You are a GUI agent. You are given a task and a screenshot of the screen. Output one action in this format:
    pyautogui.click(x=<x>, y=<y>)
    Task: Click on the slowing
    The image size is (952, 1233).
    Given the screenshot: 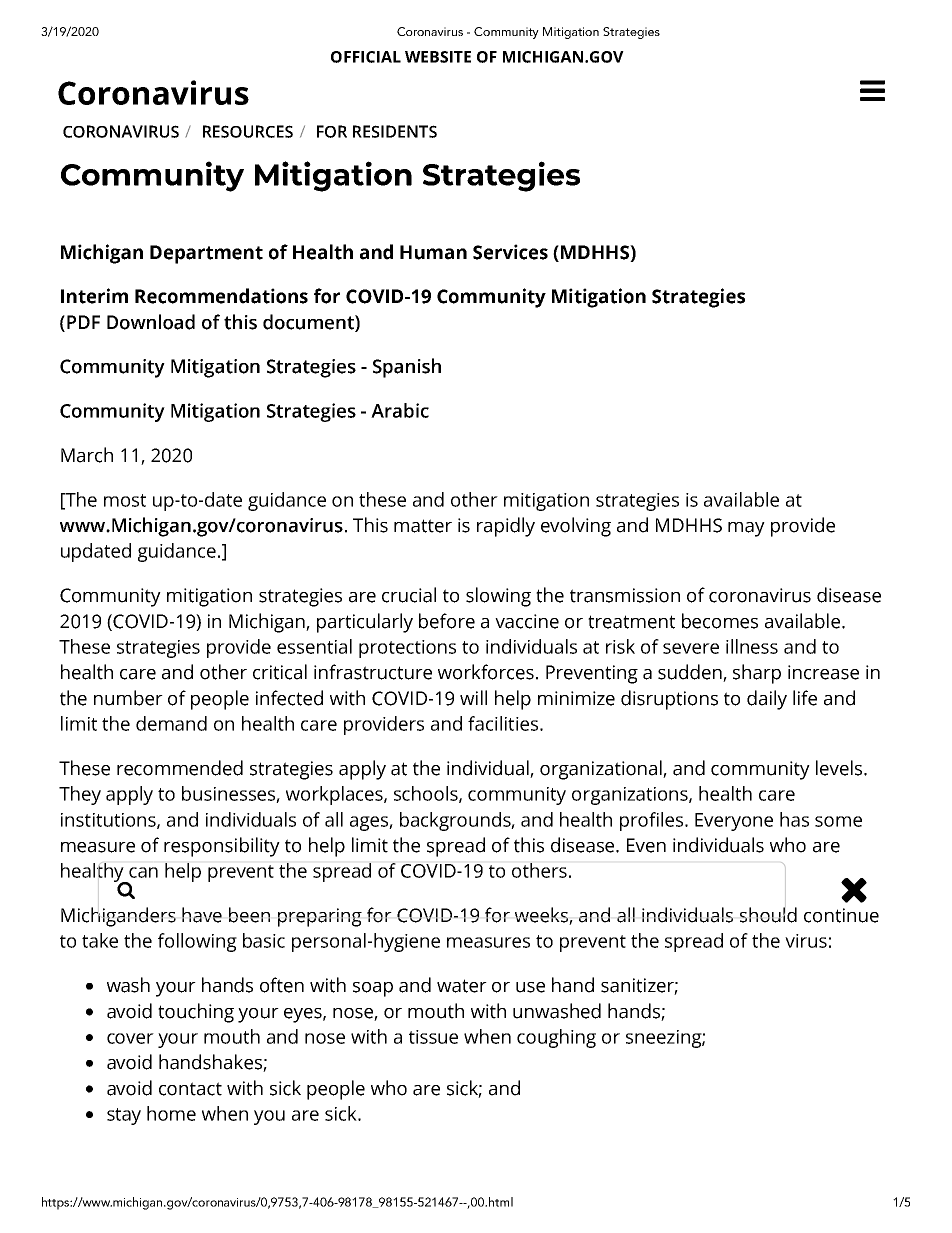 What is the action you would take?
    pyautogui.click(x=498, y=597)
